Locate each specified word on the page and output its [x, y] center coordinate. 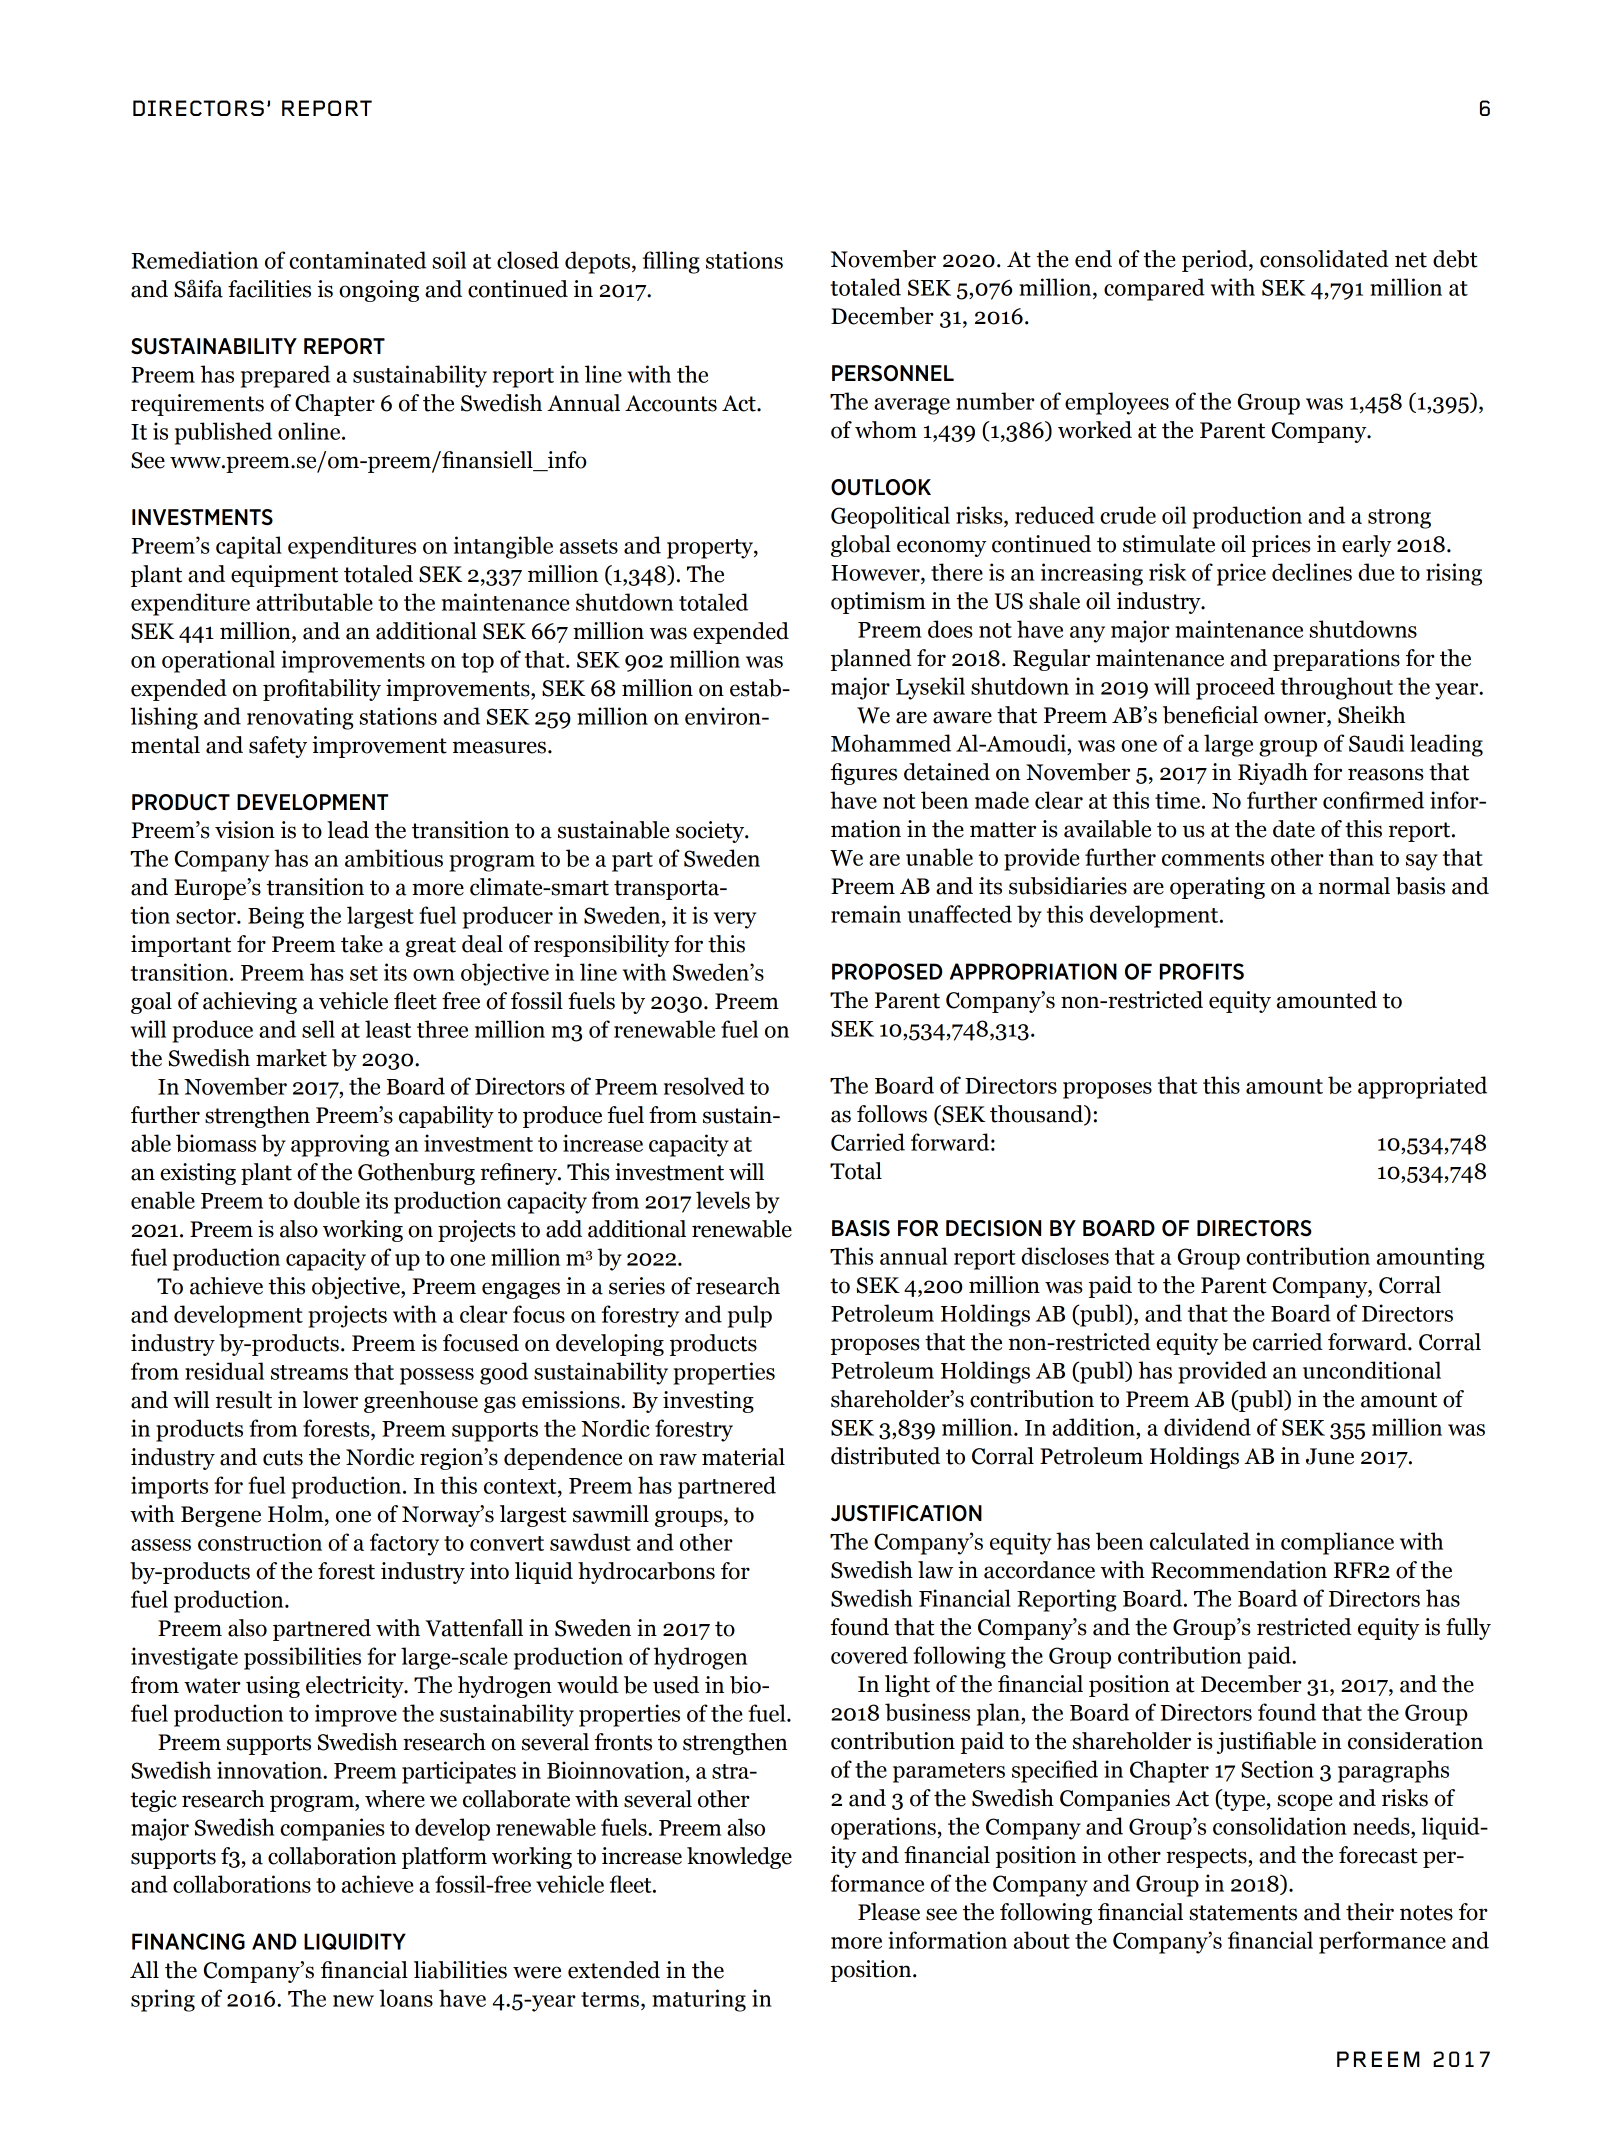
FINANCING [188, 1941]
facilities [269, 289]
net [1411, 260]
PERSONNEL [893, 373]
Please [889, 1912]
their [1370, 1912]
